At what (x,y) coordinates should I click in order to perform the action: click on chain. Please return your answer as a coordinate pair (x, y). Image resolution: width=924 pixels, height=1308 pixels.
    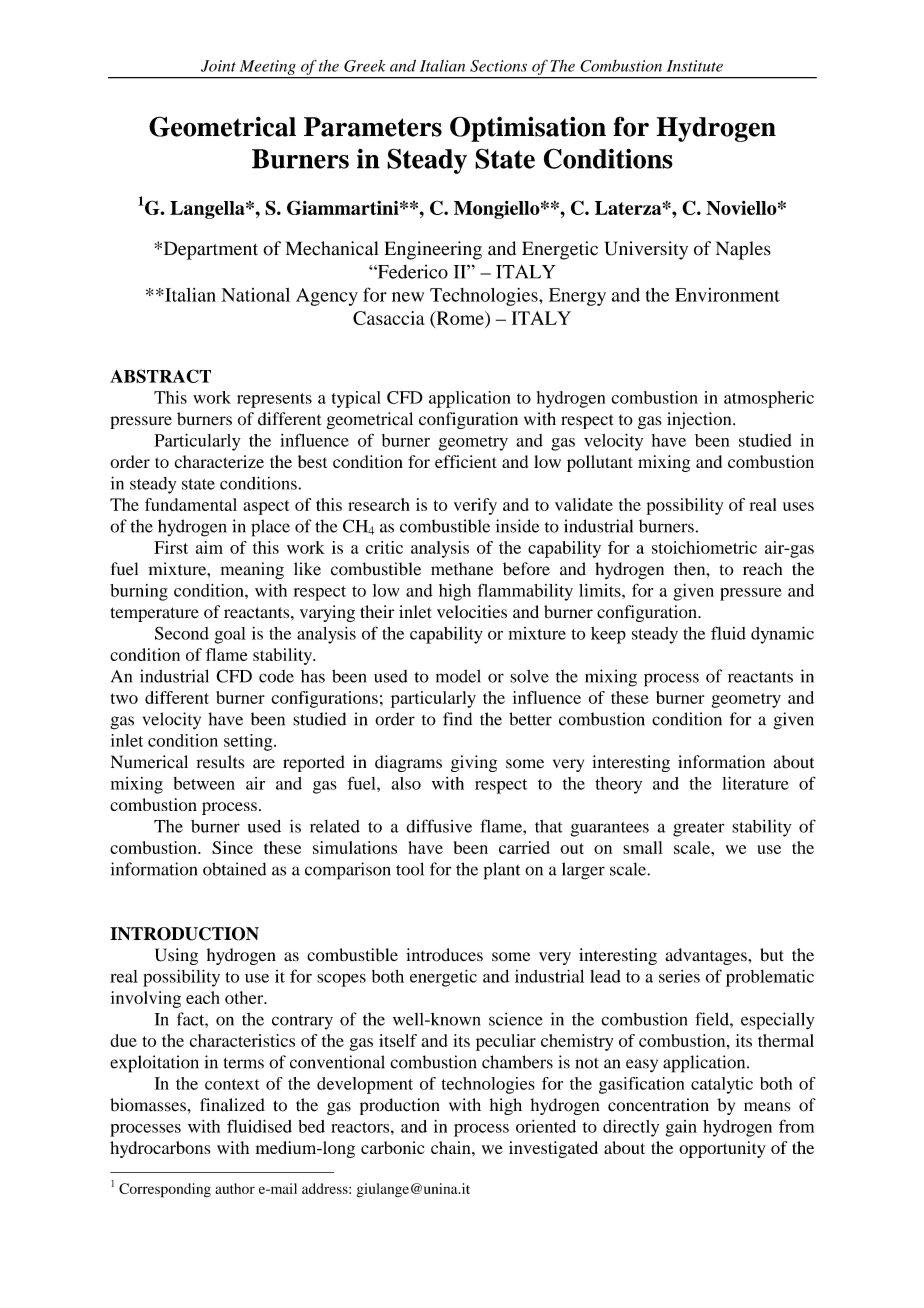
    Looking at the image, I should click on (452, 1147).
